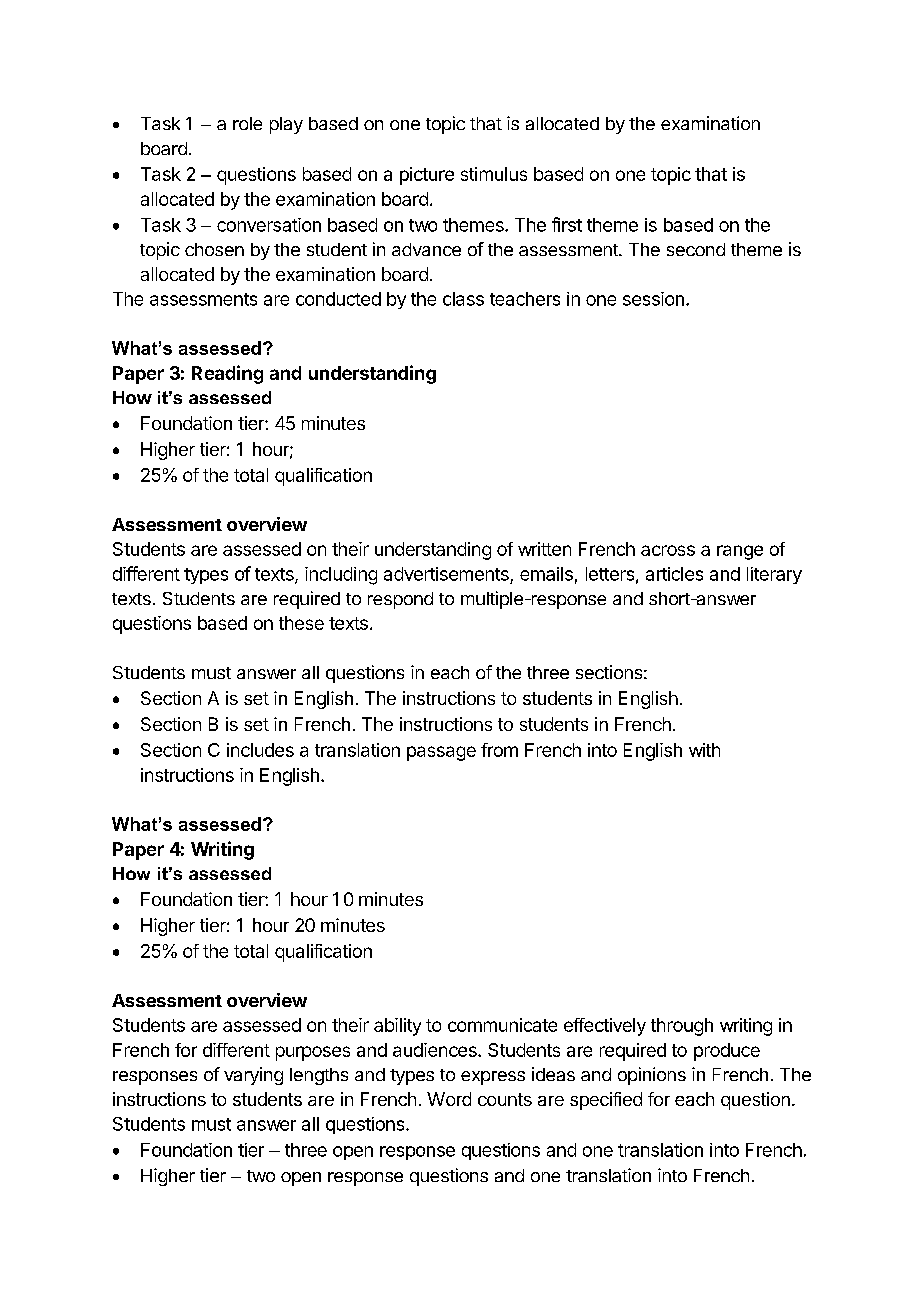  Describe the element at coordinates (286, 125) in the page. I see `play` at that location.
